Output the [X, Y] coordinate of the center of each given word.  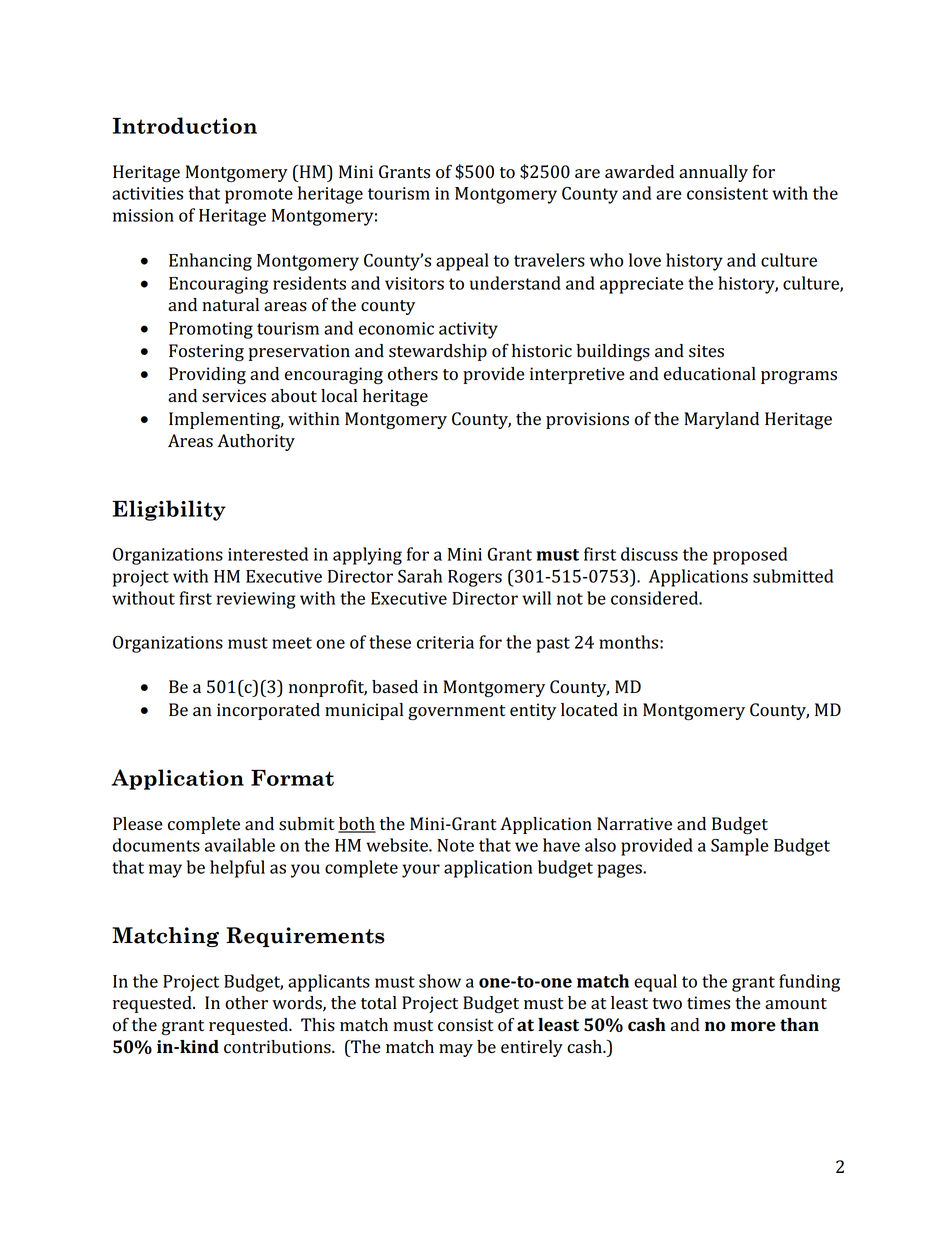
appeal [462, 262]
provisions [587, 420]
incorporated [268, 711]
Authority [256, 442]
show [440, 981]
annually [713, 173]
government [456, 712]
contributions [278, 1047]
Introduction [184, 125]
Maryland [721, 420]
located [589, 710]
